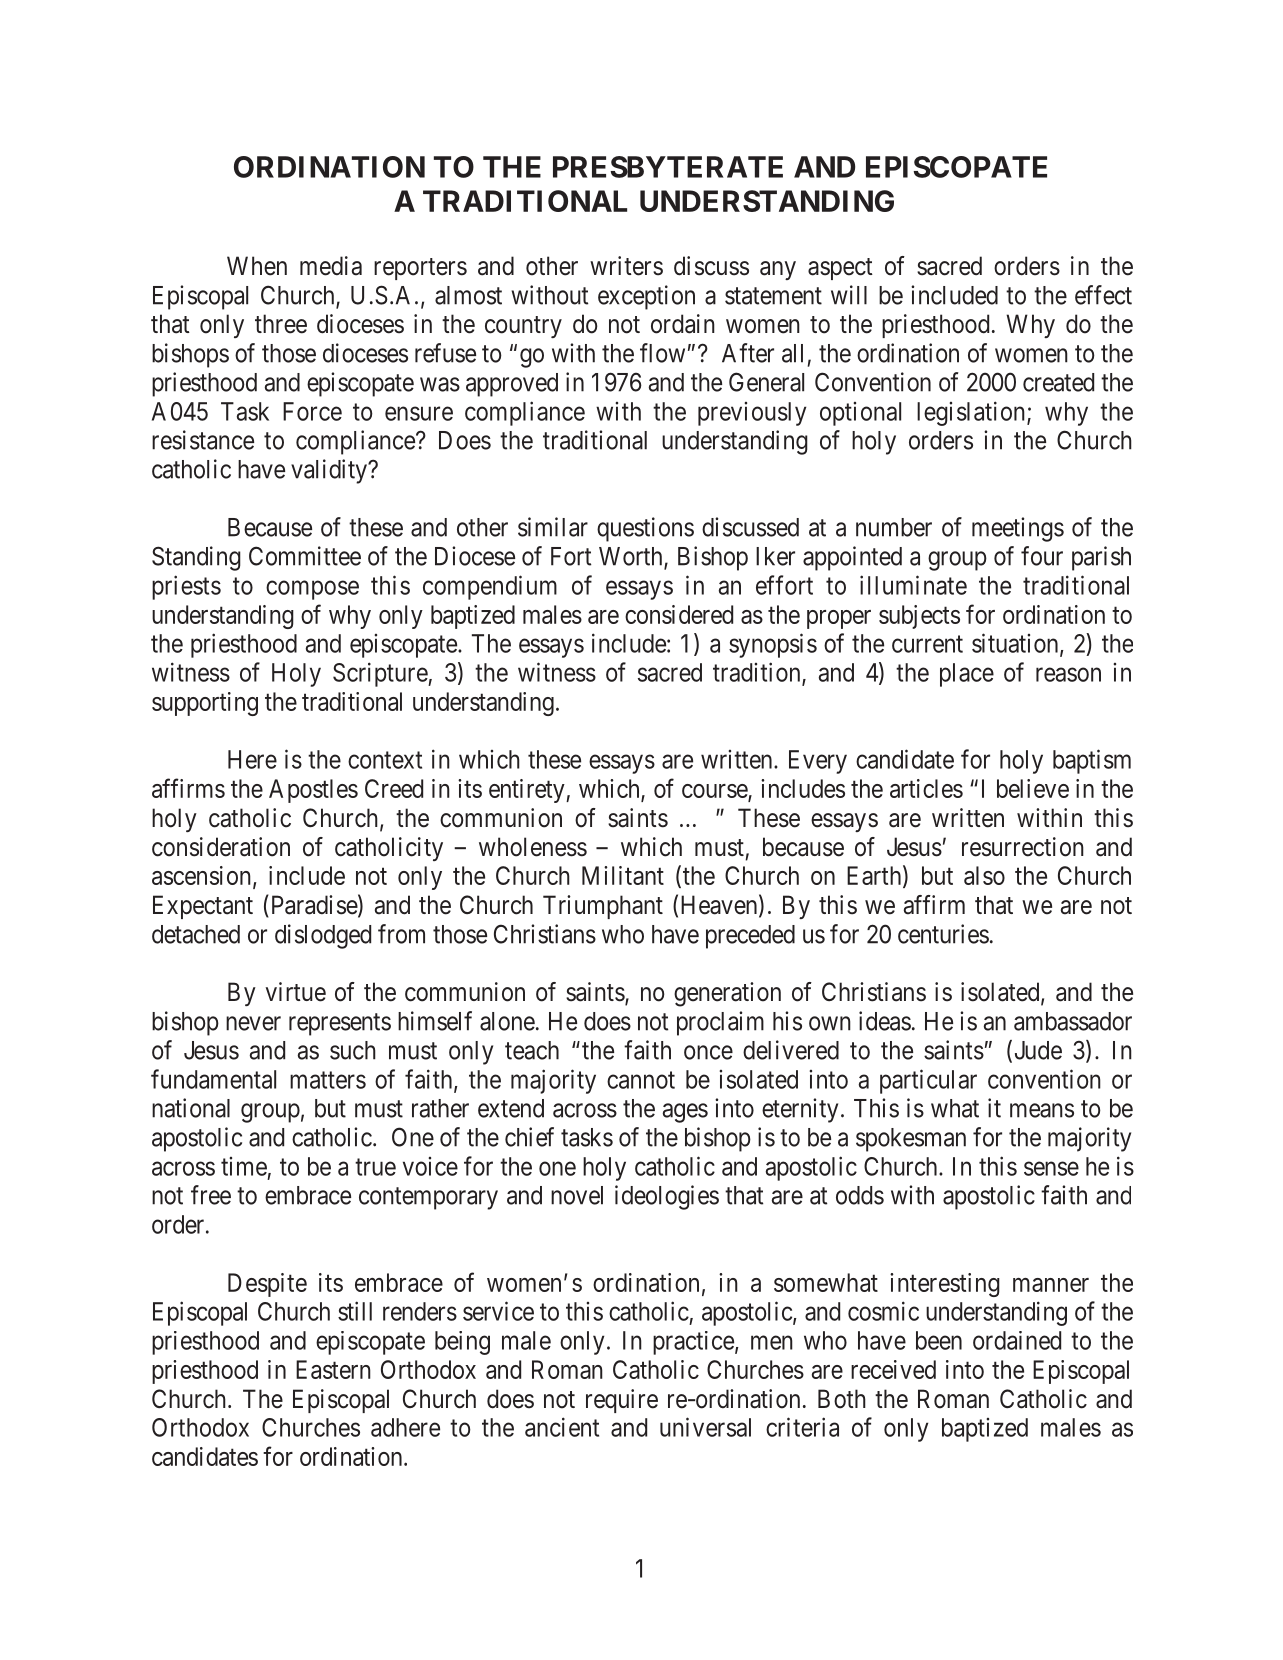  What do you see at coordinates (1103, 295) in the document?
I see `effect` at bounding box center [1103, 295].
